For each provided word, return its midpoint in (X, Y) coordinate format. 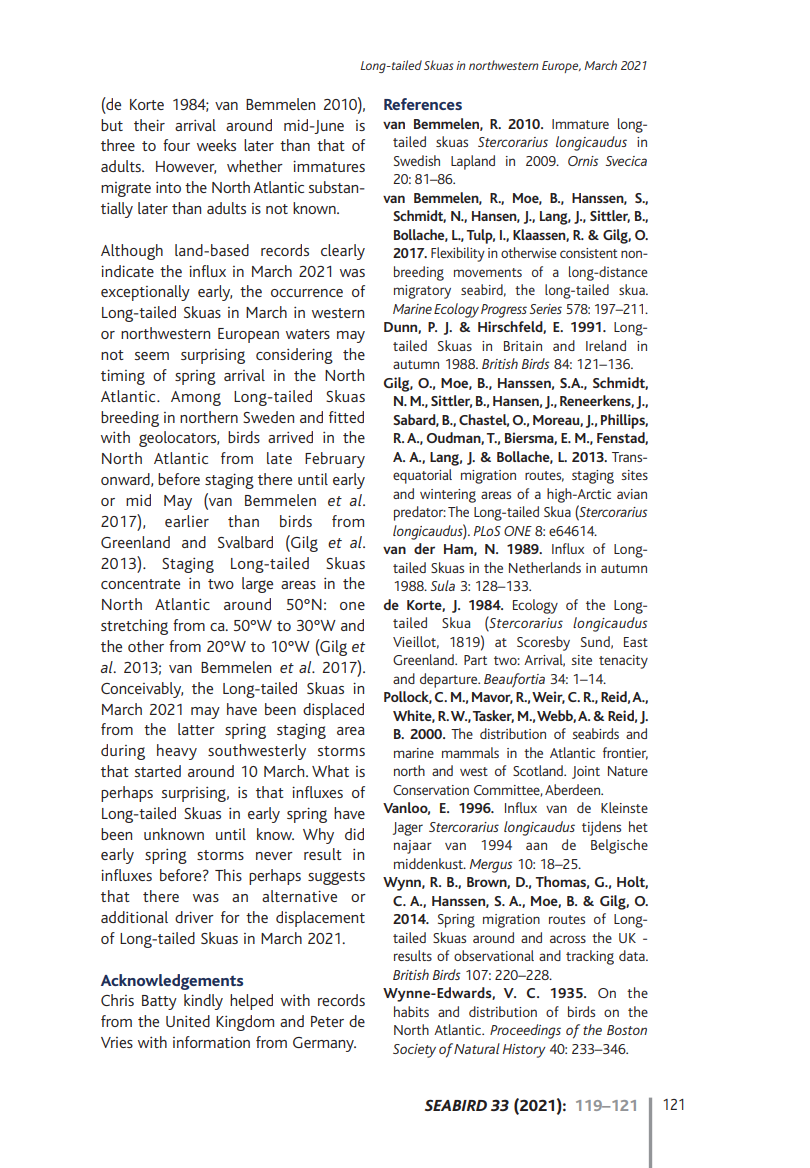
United (188, 1021)
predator (420, 513)
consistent (589, 253)
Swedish (417, 160)
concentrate (140, 584)
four (176, 145)
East (636, 642)
